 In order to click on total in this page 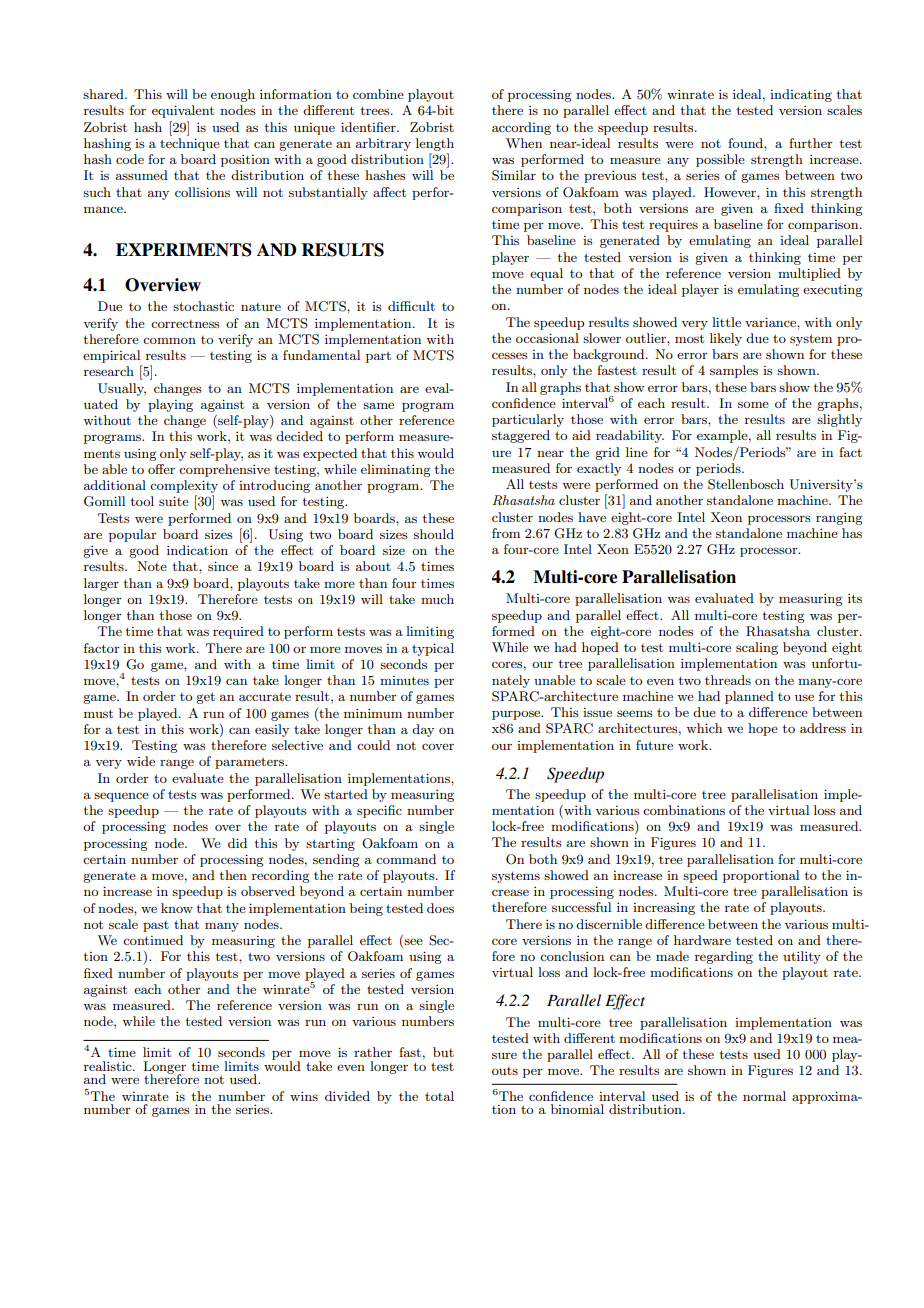, I will do `click(439, 1096)`.
